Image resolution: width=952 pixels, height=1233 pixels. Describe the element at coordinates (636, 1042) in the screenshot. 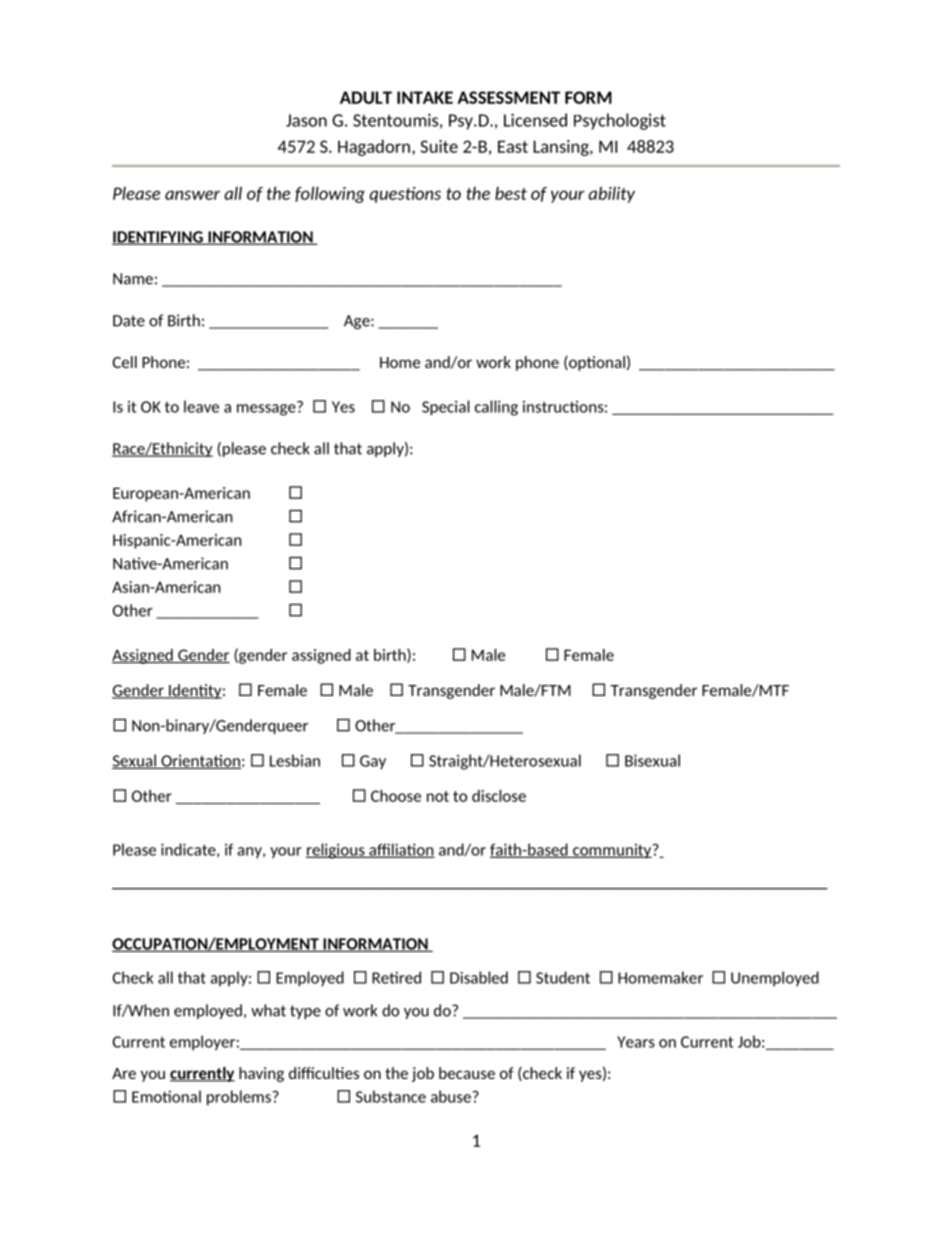

I see `Years` at that location.
